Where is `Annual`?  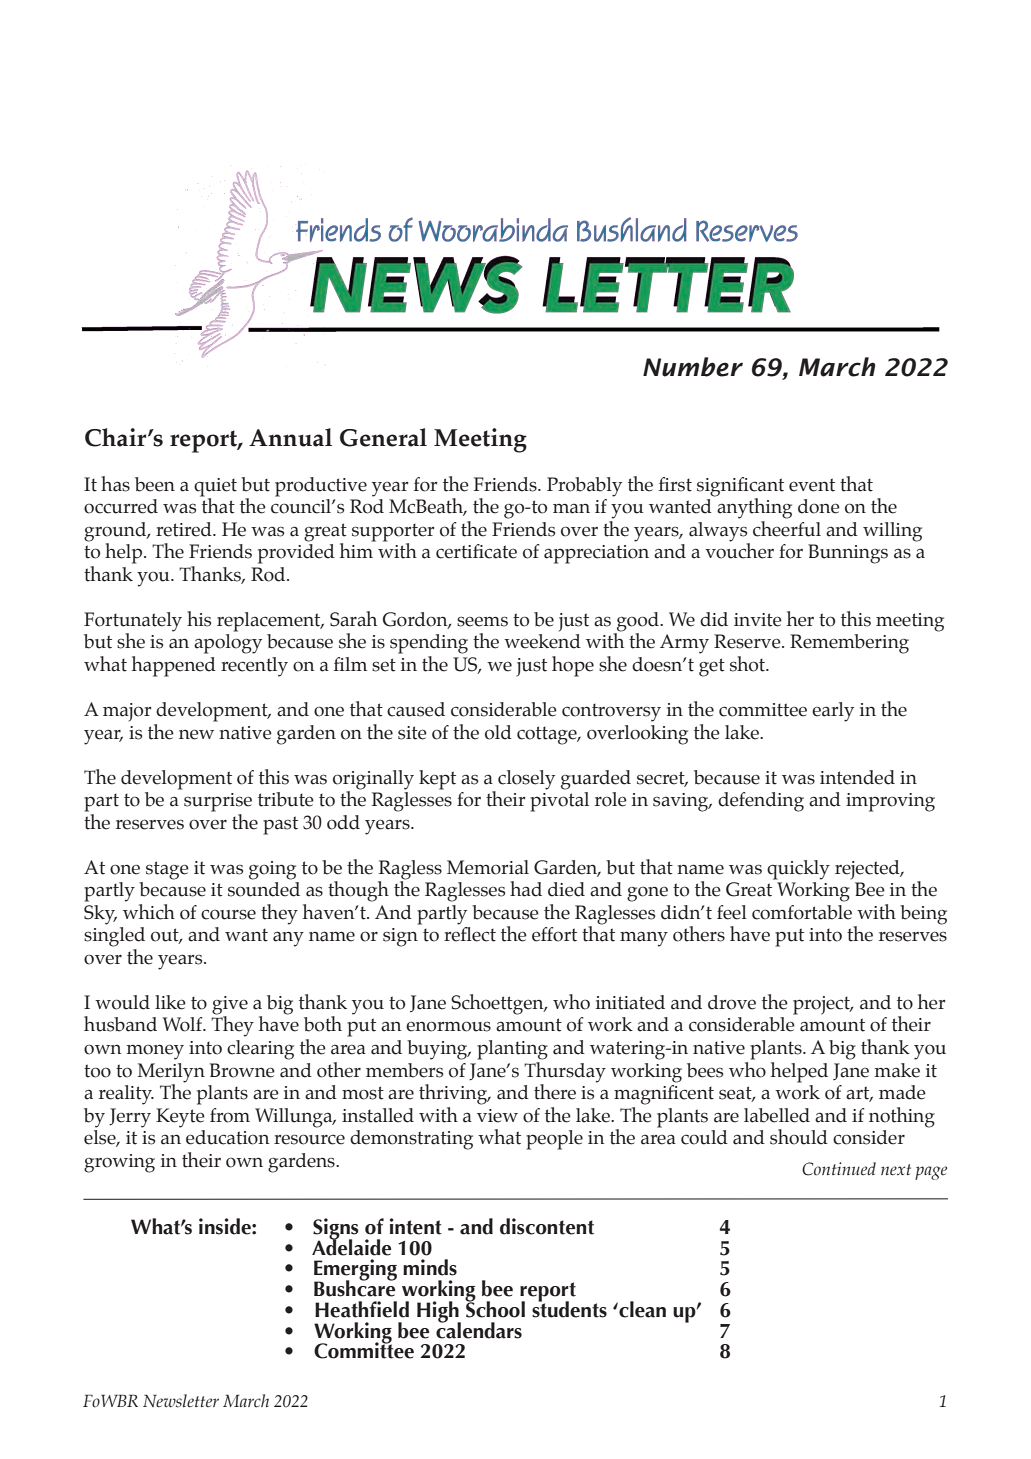 Annual is located at coordinates (290, 437).
